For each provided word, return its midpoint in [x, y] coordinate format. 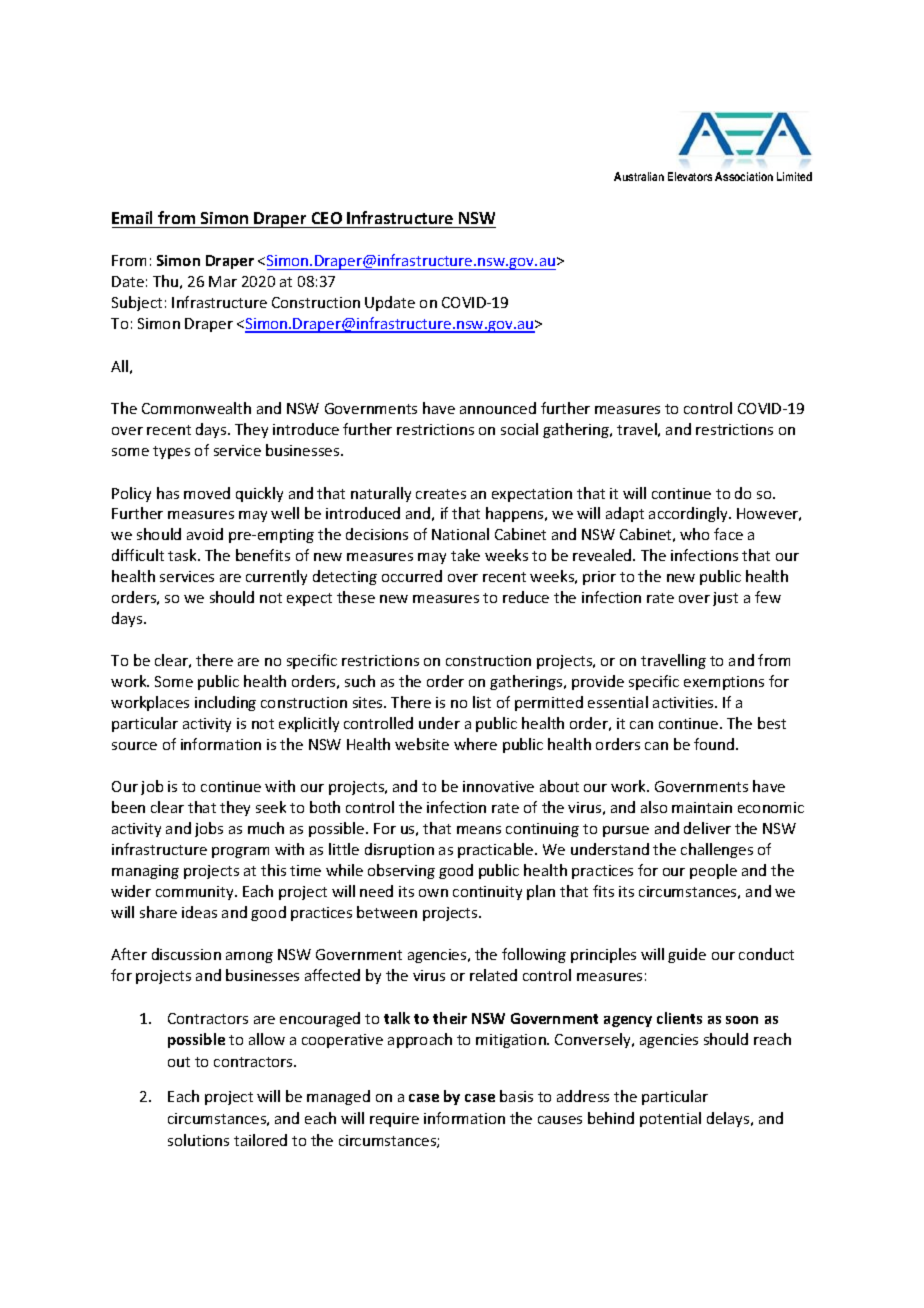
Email [132, 217]
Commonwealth [196, 408]
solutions [198, 1140]
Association [744, 176]
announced [498, 408]
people [713, 871]
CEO [327, 218]
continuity [487, 893]
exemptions [724, 683]
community [196, 893]
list [482, 702]
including [225, 703]
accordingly [689, 514]
